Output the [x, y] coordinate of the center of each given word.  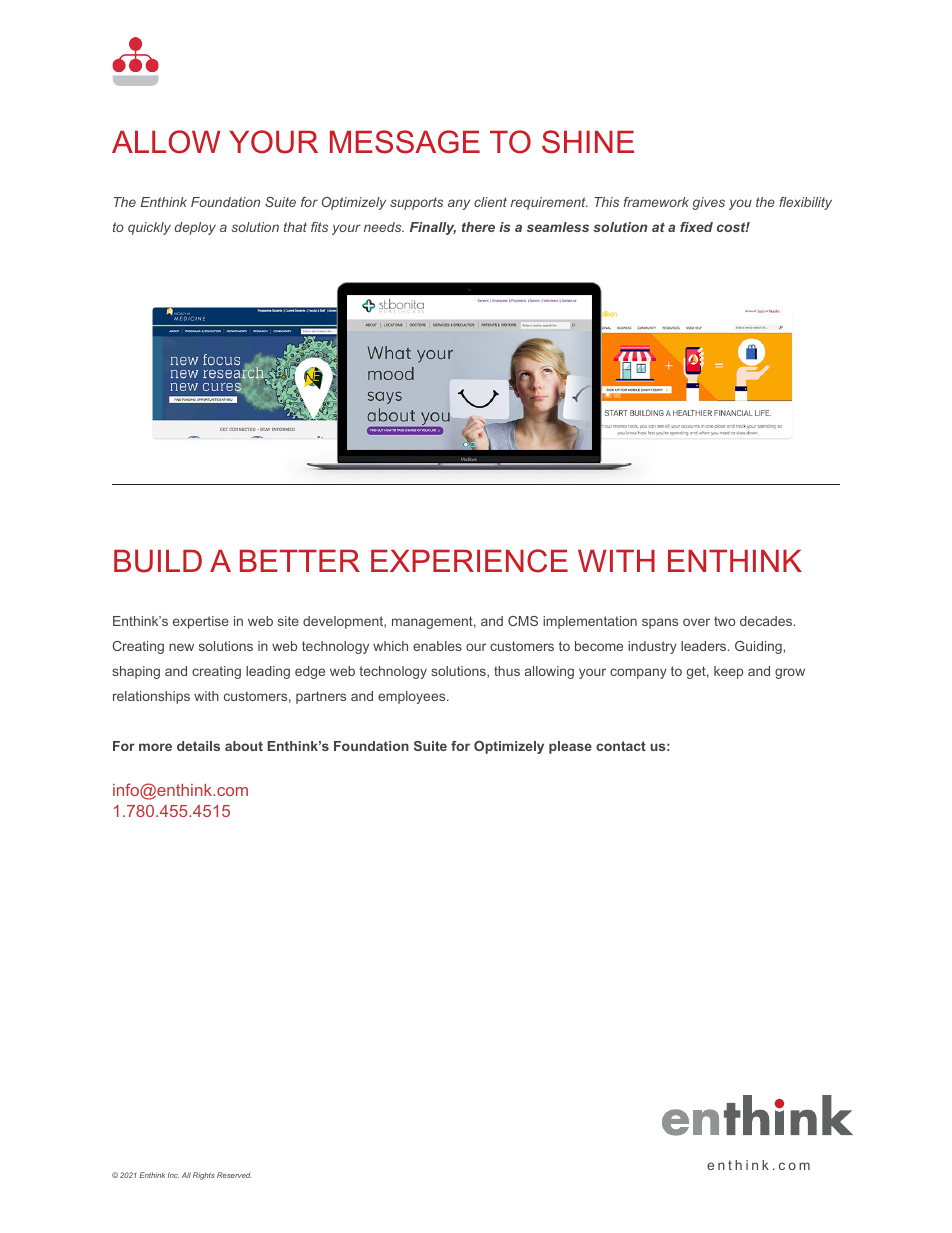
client [490, 202]
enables [437, 646]
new [181, 647]
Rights [204, 1176]
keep [728, 672]
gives [708, 203]
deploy [195, 228]
